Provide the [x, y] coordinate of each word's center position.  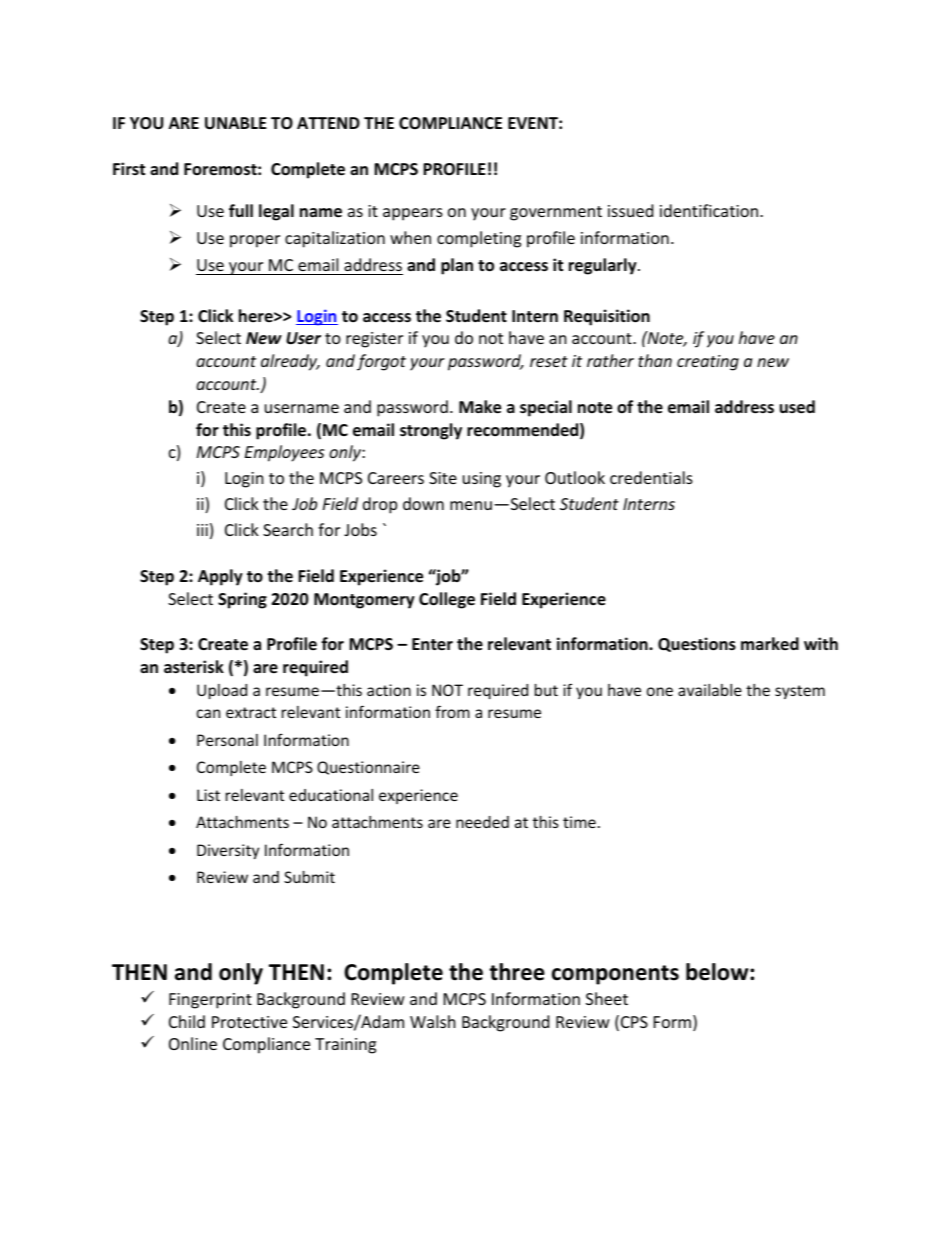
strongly [431, 431]
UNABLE [236, 123]
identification [710, 210]
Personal [227, 740]
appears [413, 214]
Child [187, 1021]
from [452, 711]
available [710, 690]
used [797, 407]
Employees [284, 453]
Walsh [433, 1021]
